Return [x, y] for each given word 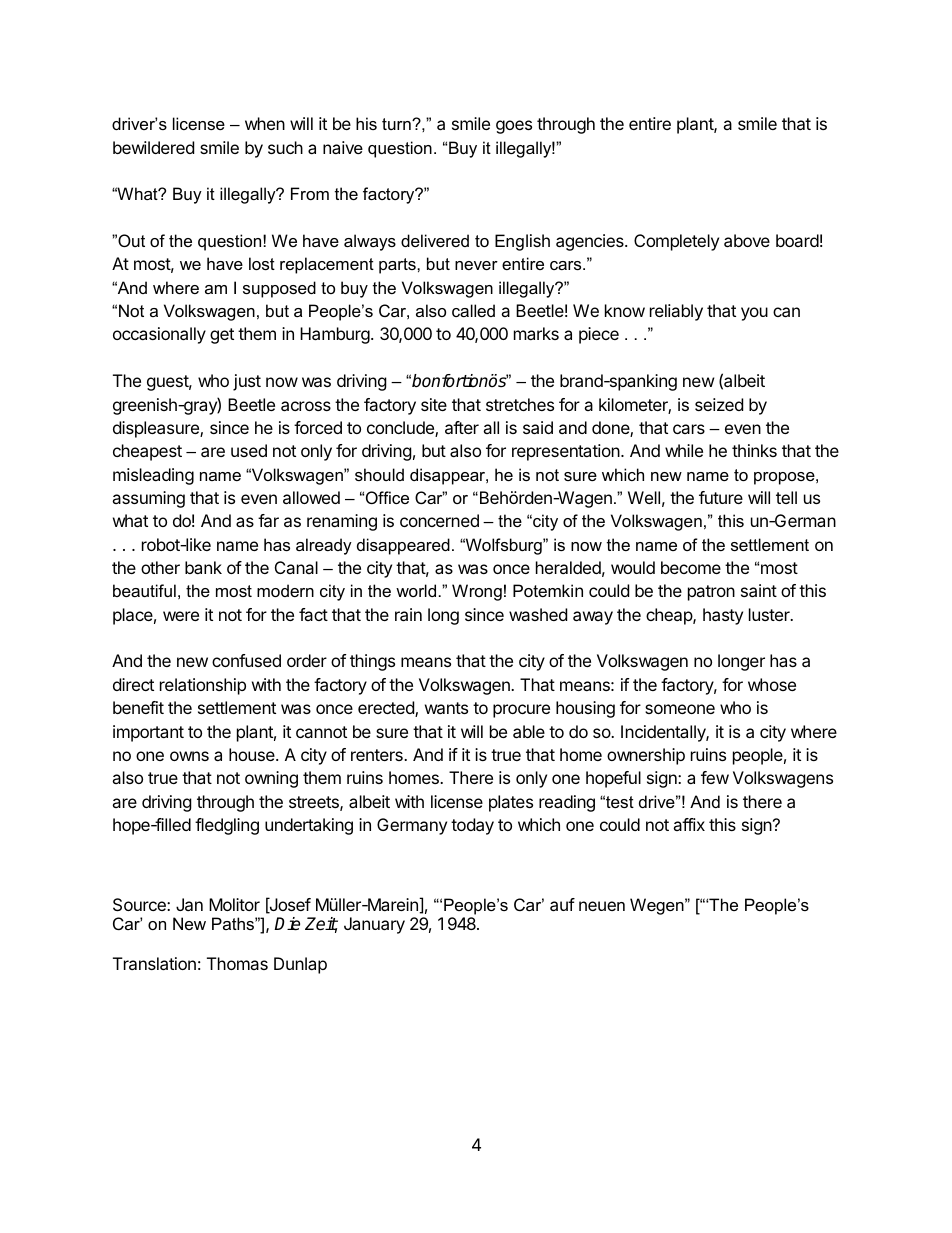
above [747, 240]
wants [446, 708]
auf [562, 904]
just [247, 382]
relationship [203, 686]
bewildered [153, 147]
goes [514, 127]
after [462, 427]
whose [772, 684]
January [374, 925]
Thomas [237, 963]
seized [719, 404]
